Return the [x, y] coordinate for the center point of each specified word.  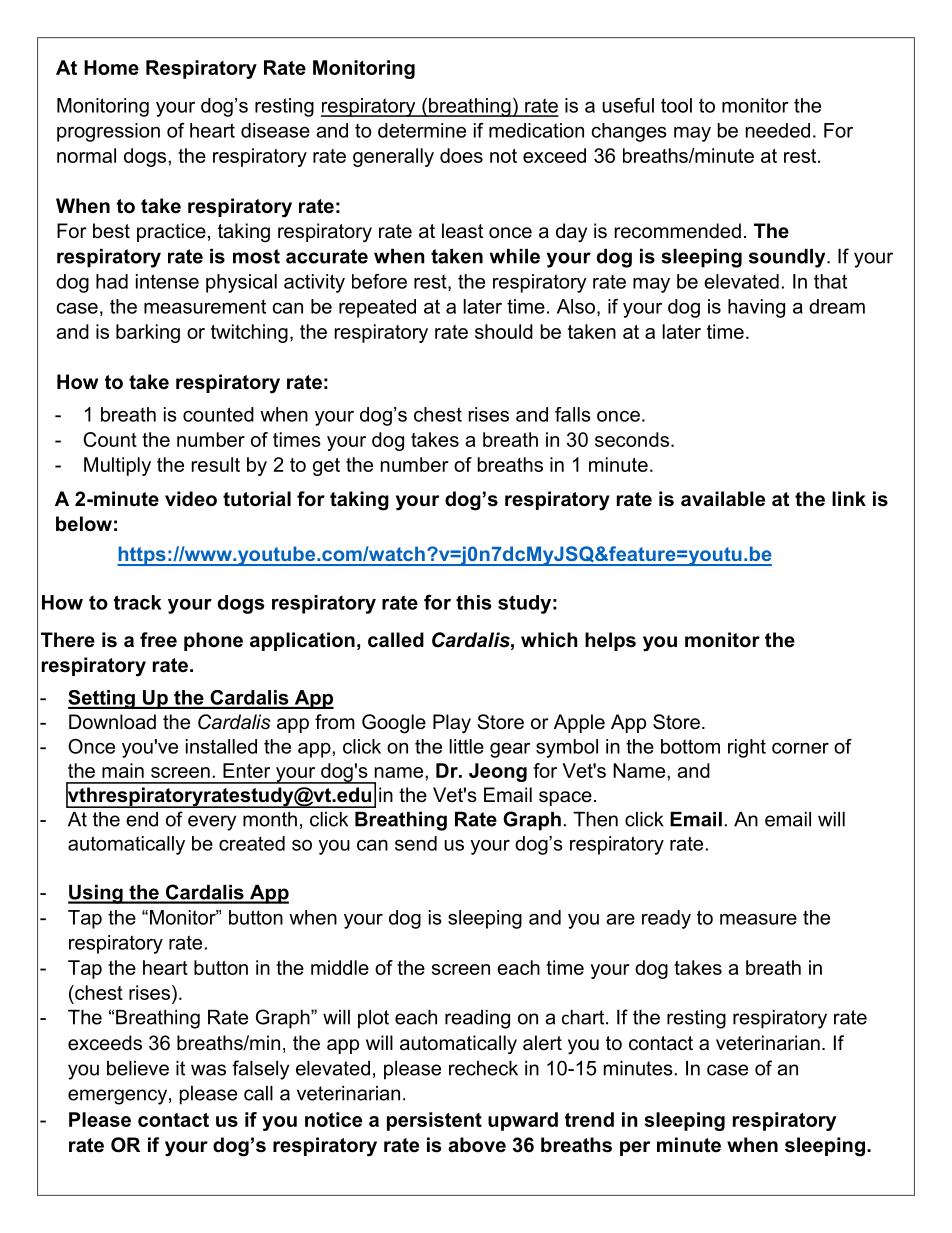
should [504, 331]
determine [422, 130]
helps [610, 641]
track [137, 602]
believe [138, 1068]
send [416, 843]
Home [111, 67]
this [474, 602]
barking [148, 333]
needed [778, 130]
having [756, 308]
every [212, 823]
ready [666, 919]
